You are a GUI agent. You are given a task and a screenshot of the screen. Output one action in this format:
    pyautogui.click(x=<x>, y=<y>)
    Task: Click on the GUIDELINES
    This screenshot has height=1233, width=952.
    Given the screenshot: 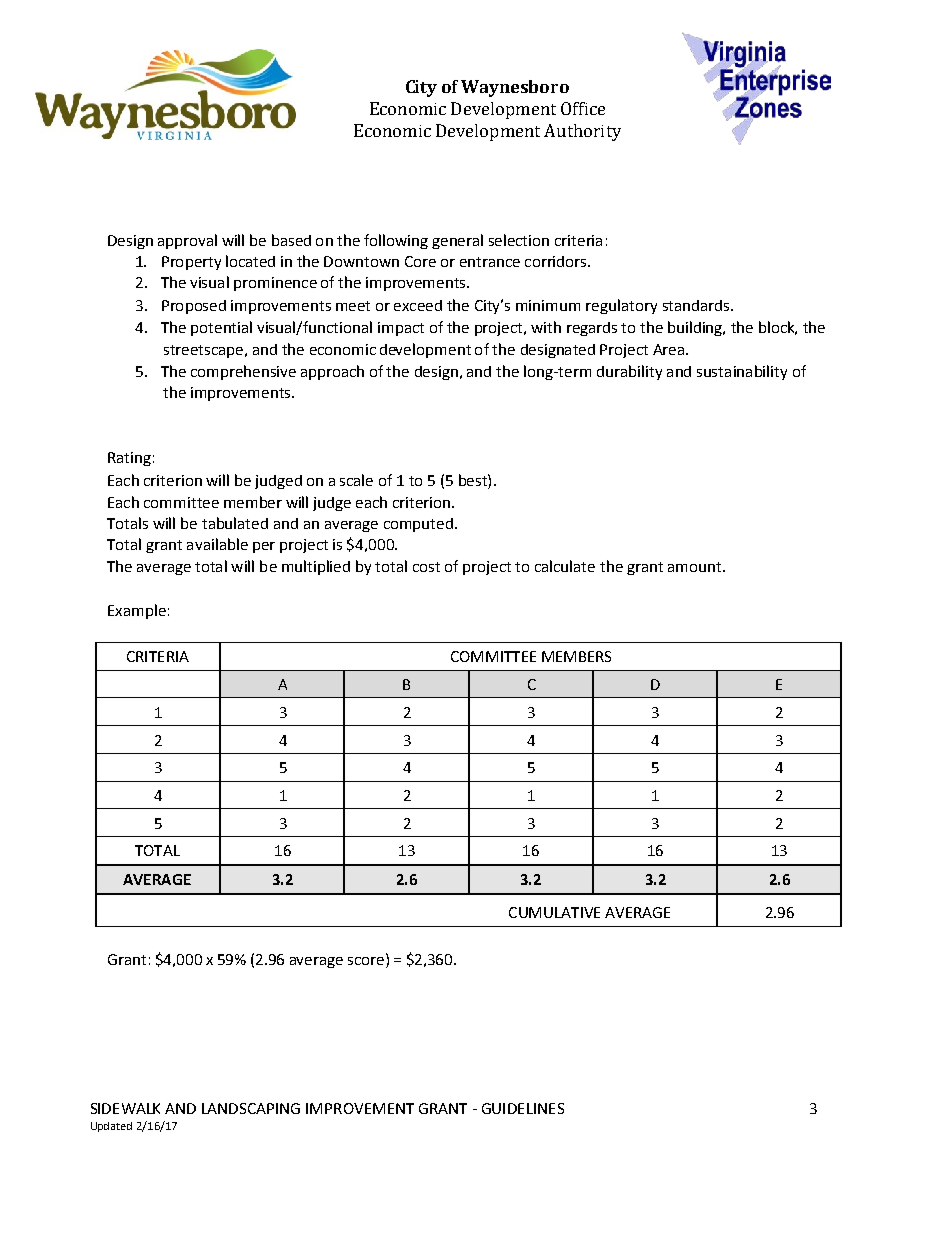 What is the action you would take?
    pyautogui.click(x=523, y=1108)
